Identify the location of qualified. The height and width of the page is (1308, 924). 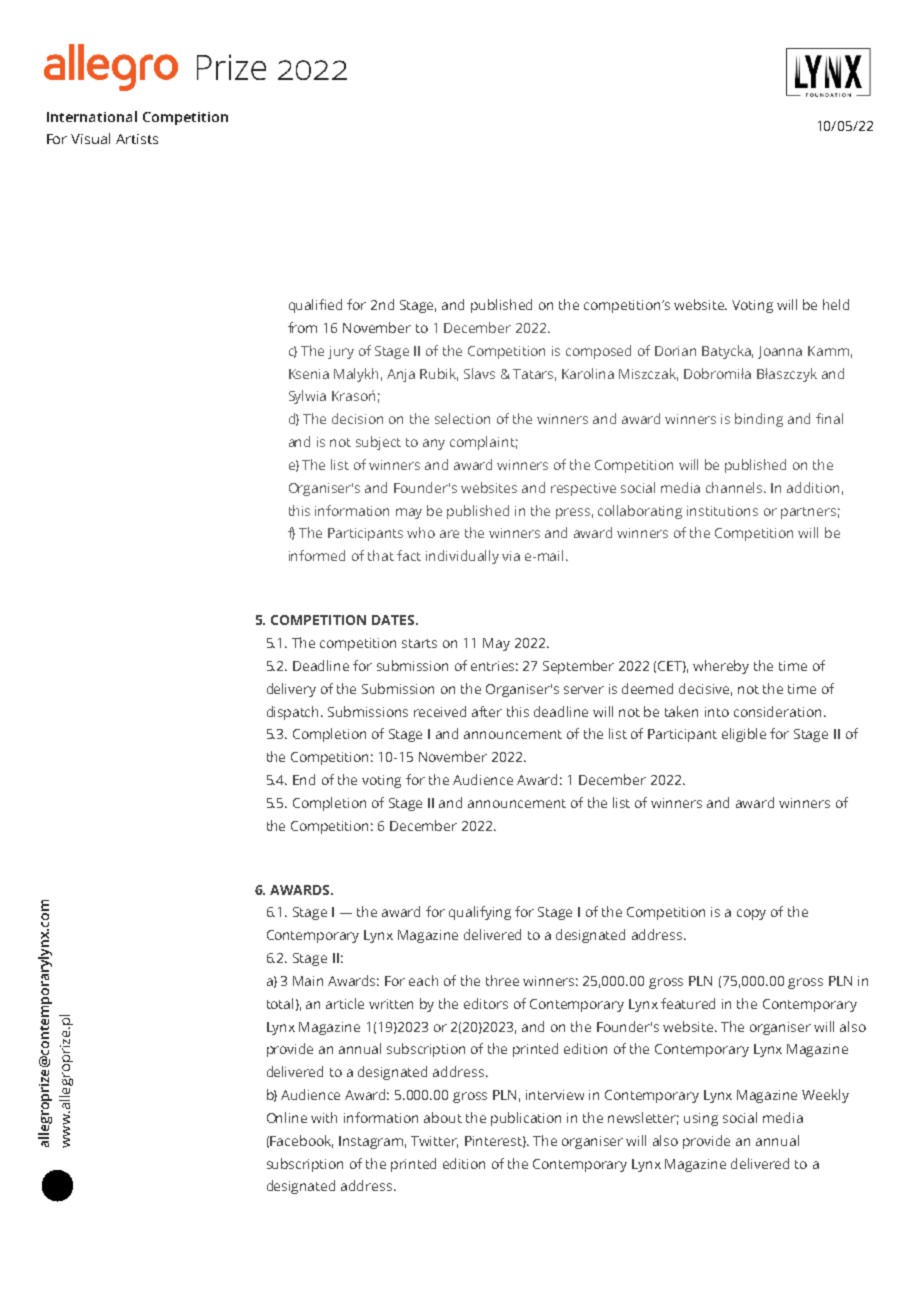
(315, 306).
